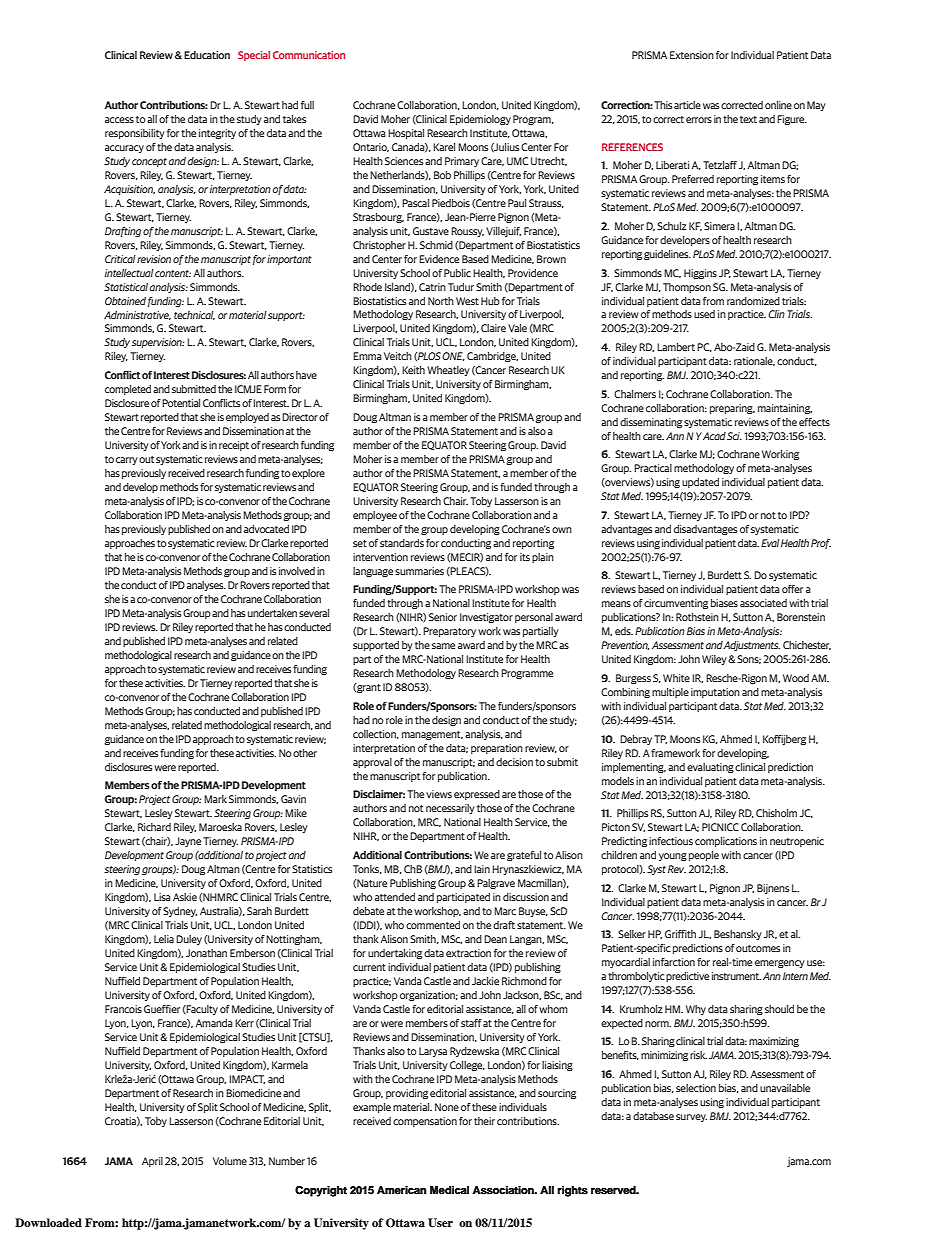 This screenshot has width=952, height=1233. Describe the element at coordinates (152, 1162) in the screenshot. I see `April` at that location.
